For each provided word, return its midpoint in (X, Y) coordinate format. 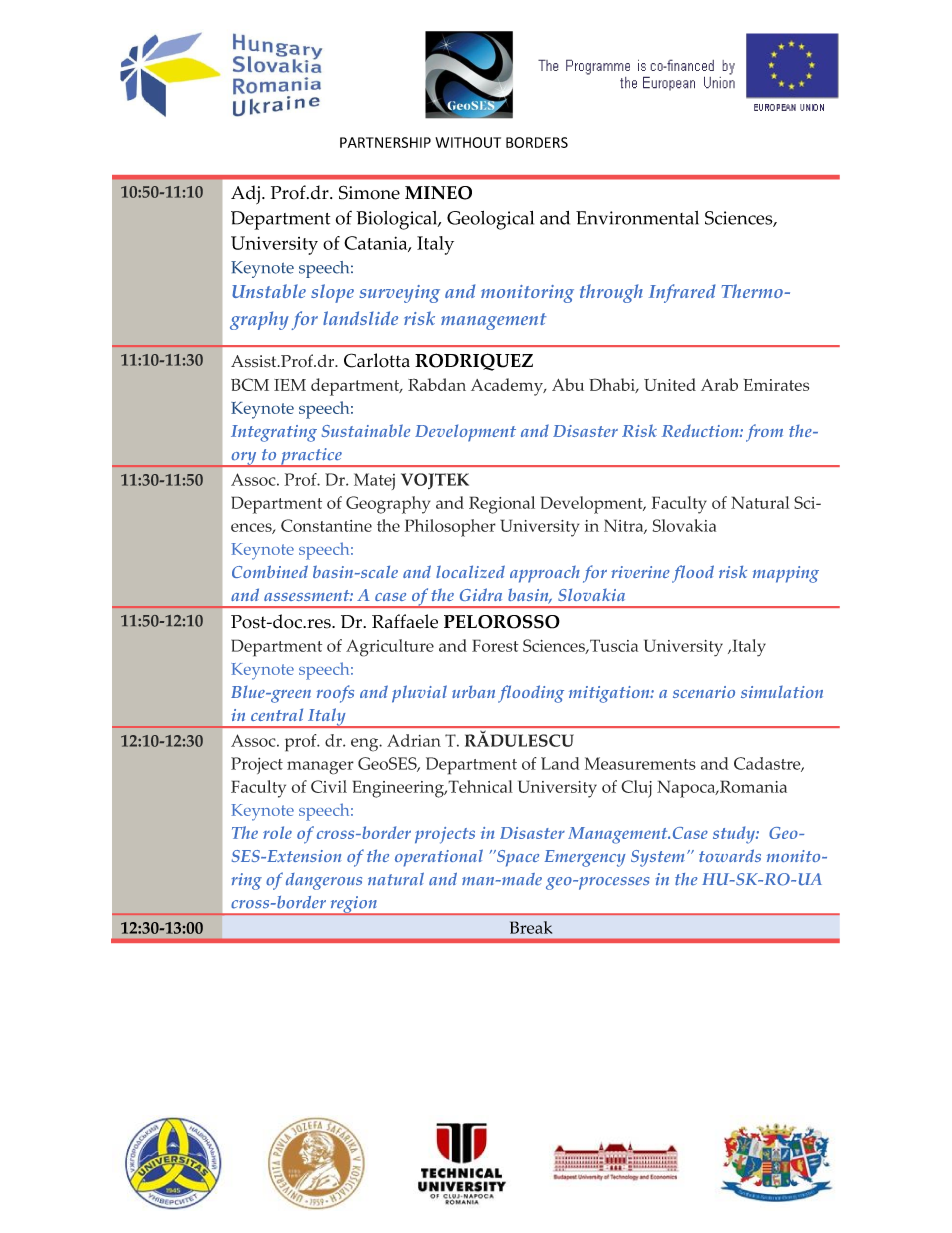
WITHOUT (468, 142)
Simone (369, 192)
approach (545, 574)
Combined (270, 571)
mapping (786, 574)
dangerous (324, 881)
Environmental (637, 218)
